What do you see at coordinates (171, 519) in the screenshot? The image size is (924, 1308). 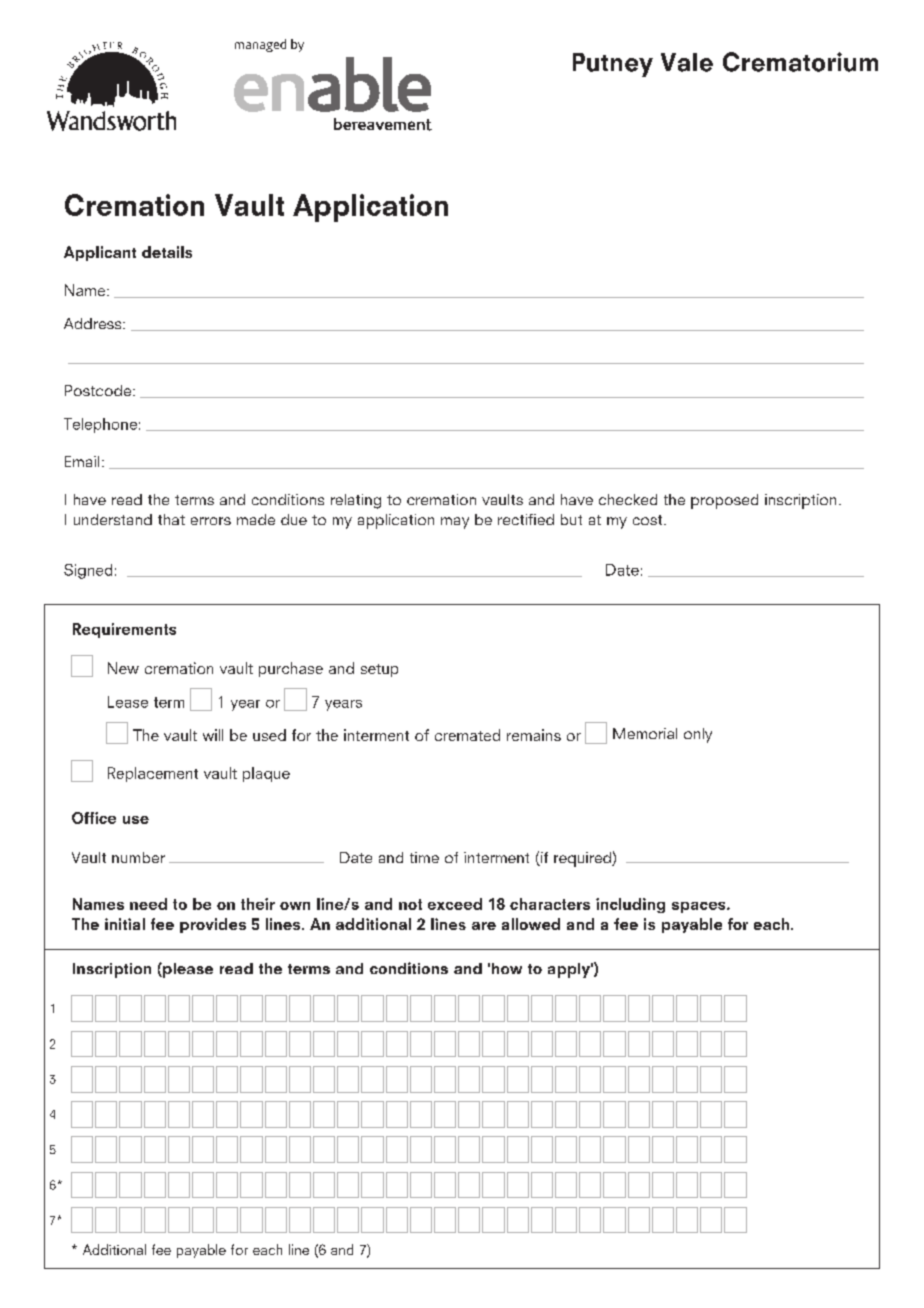 I see `that` at bounding box center [171, 519].
